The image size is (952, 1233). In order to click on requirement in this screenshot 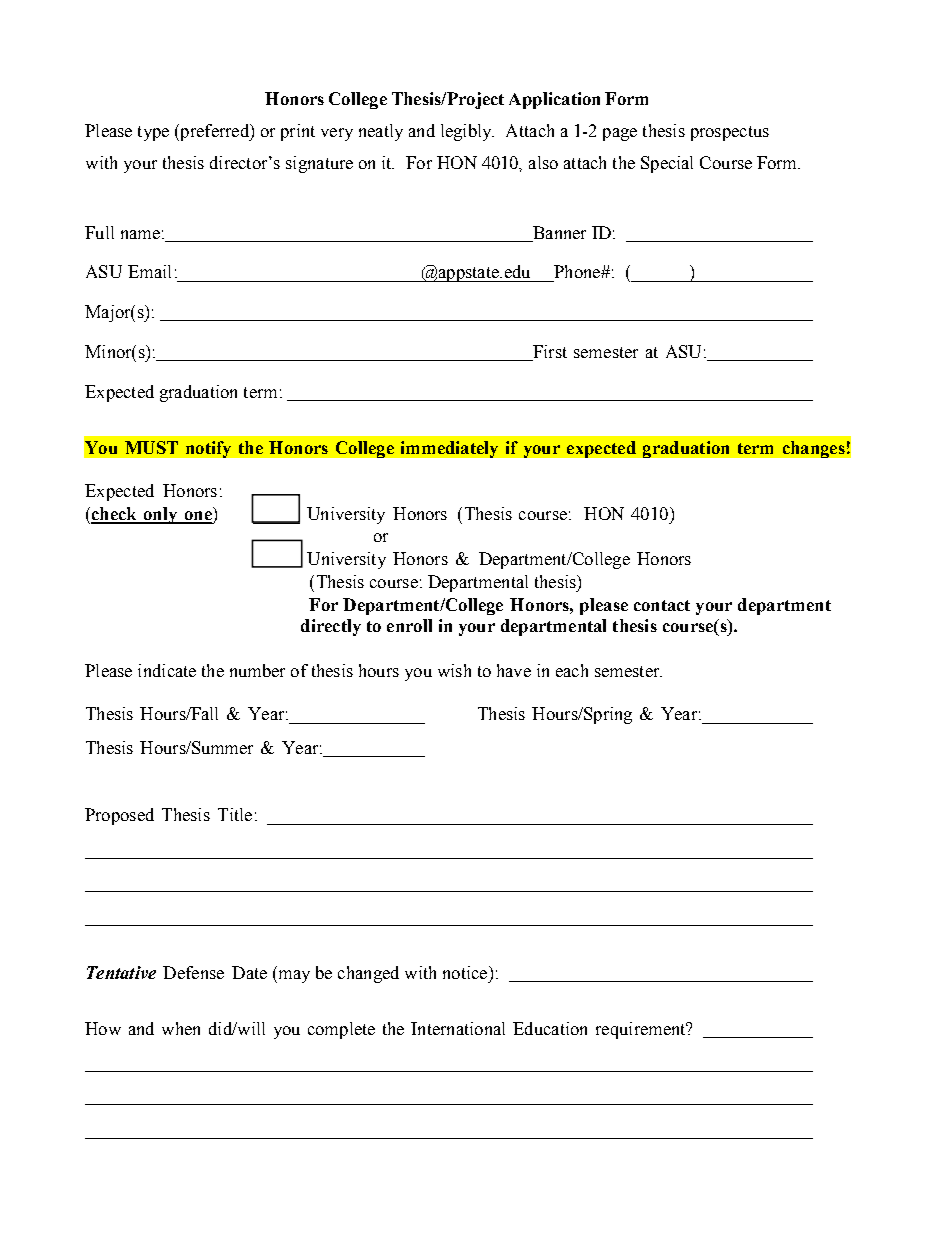, I will do `click(642, 1030)`.
